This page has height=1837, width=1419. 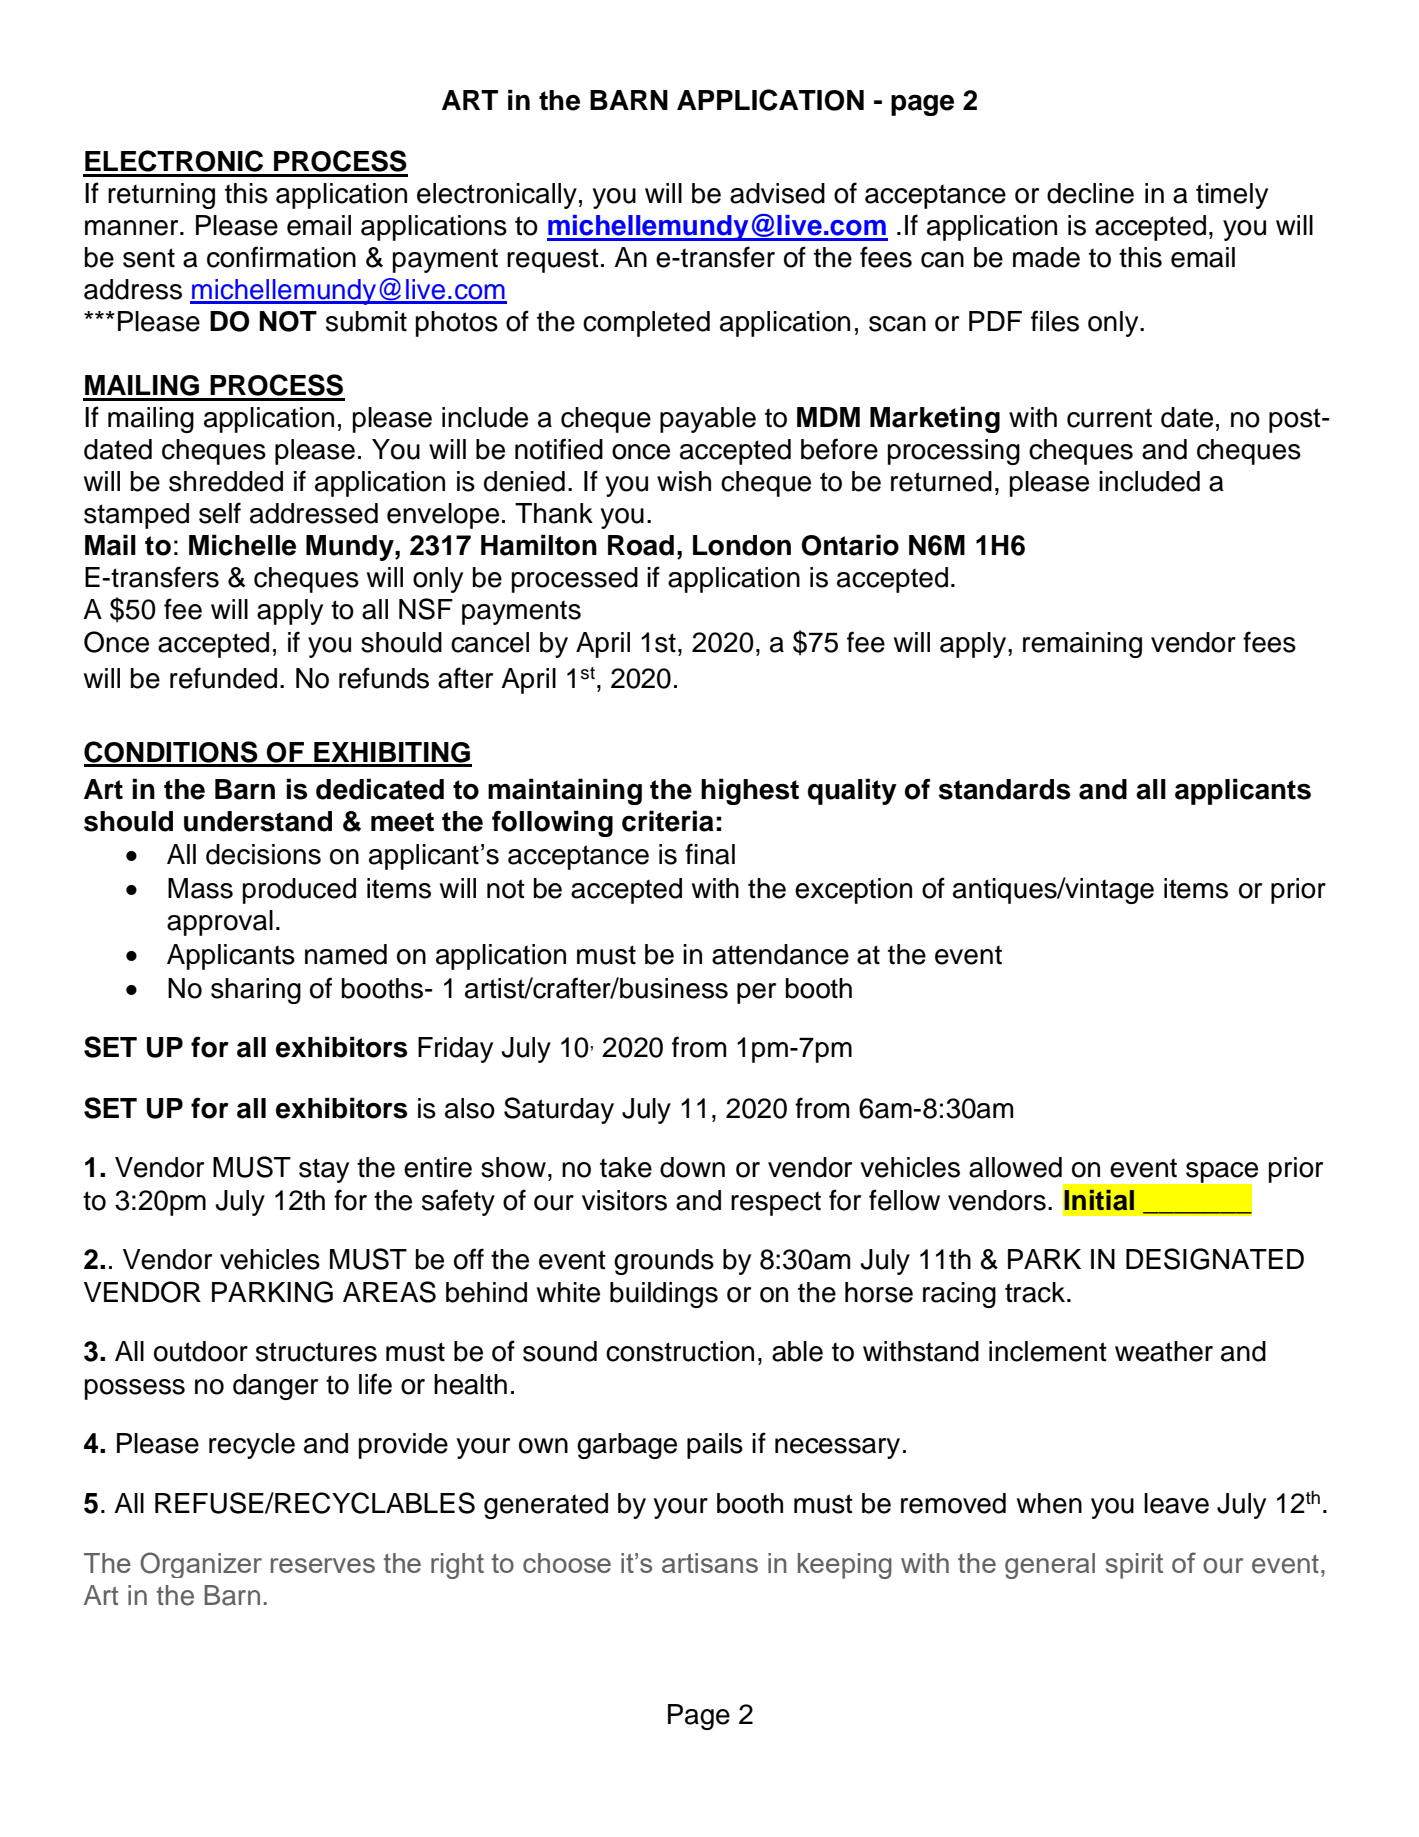 I want to click on made, so click(x=1046, y=257).
